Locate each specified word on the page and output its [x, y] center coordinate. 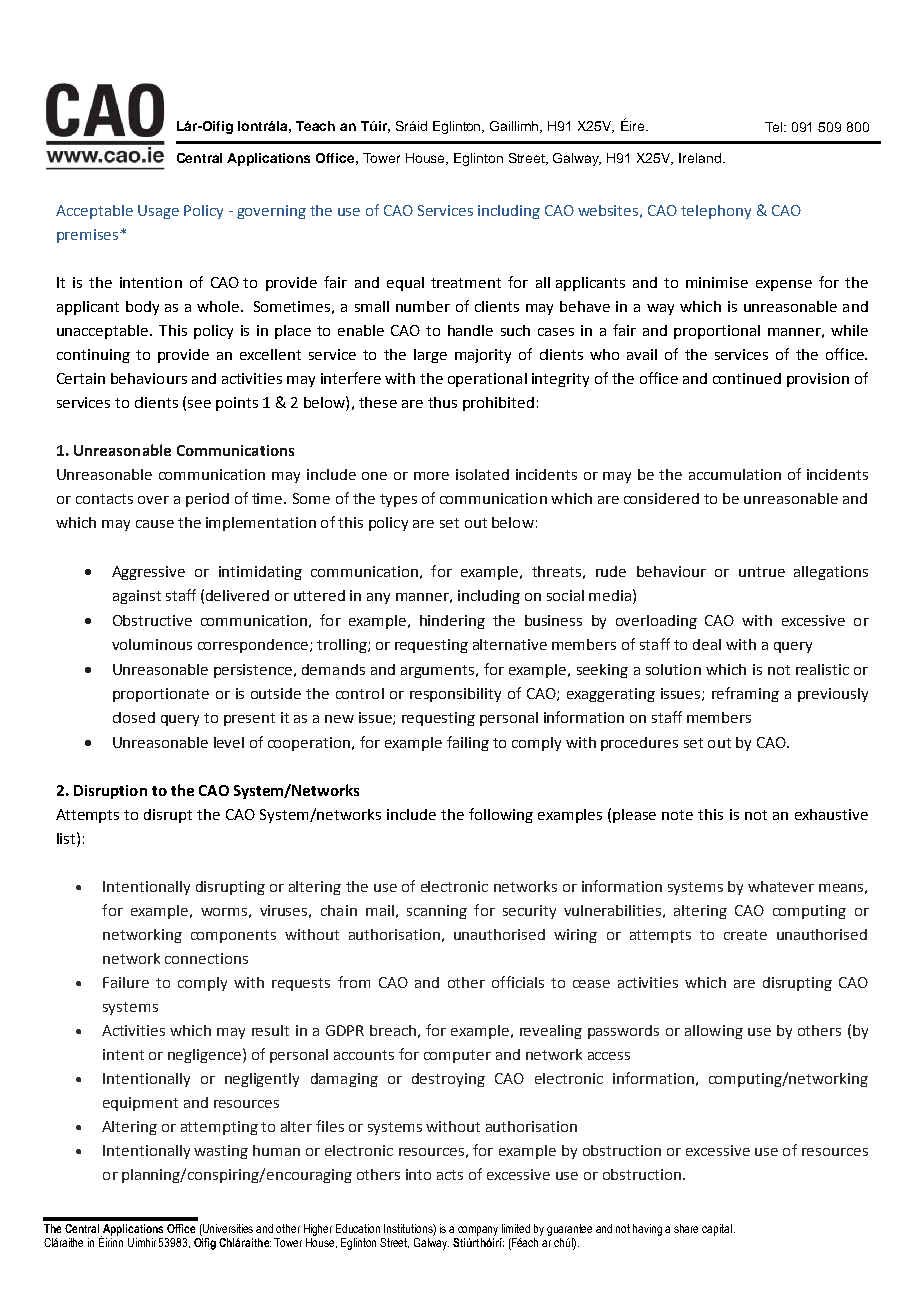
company [478, 1231]
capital [717, 1230]
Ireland [700, 158]
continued [747, 378]
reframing [745, 694]
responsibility [455, 695]
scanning [437, 912]
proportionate [161, 695]
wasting [221, 1152]
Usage [158, 212]
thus [442, 402]
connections [206, 958]
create [745, 935]
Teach [315, 126]
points [237, 404]
